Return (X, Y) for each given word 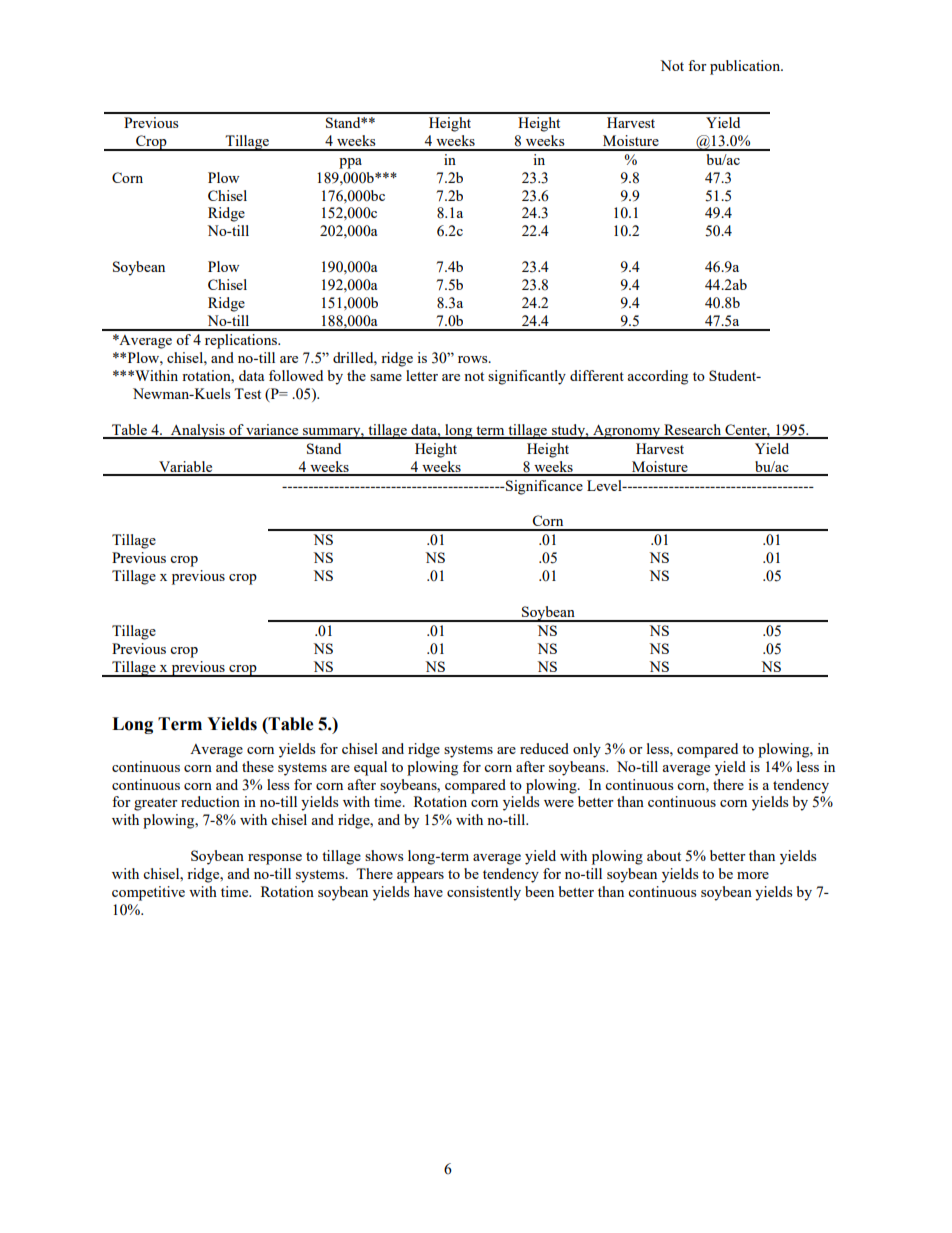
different (597, 375)
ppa (350, 163)
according (657, 377)
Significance (543, 487)
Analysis (198, 431)
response (275, 859)
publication (746, 67)
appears (420, 877)
